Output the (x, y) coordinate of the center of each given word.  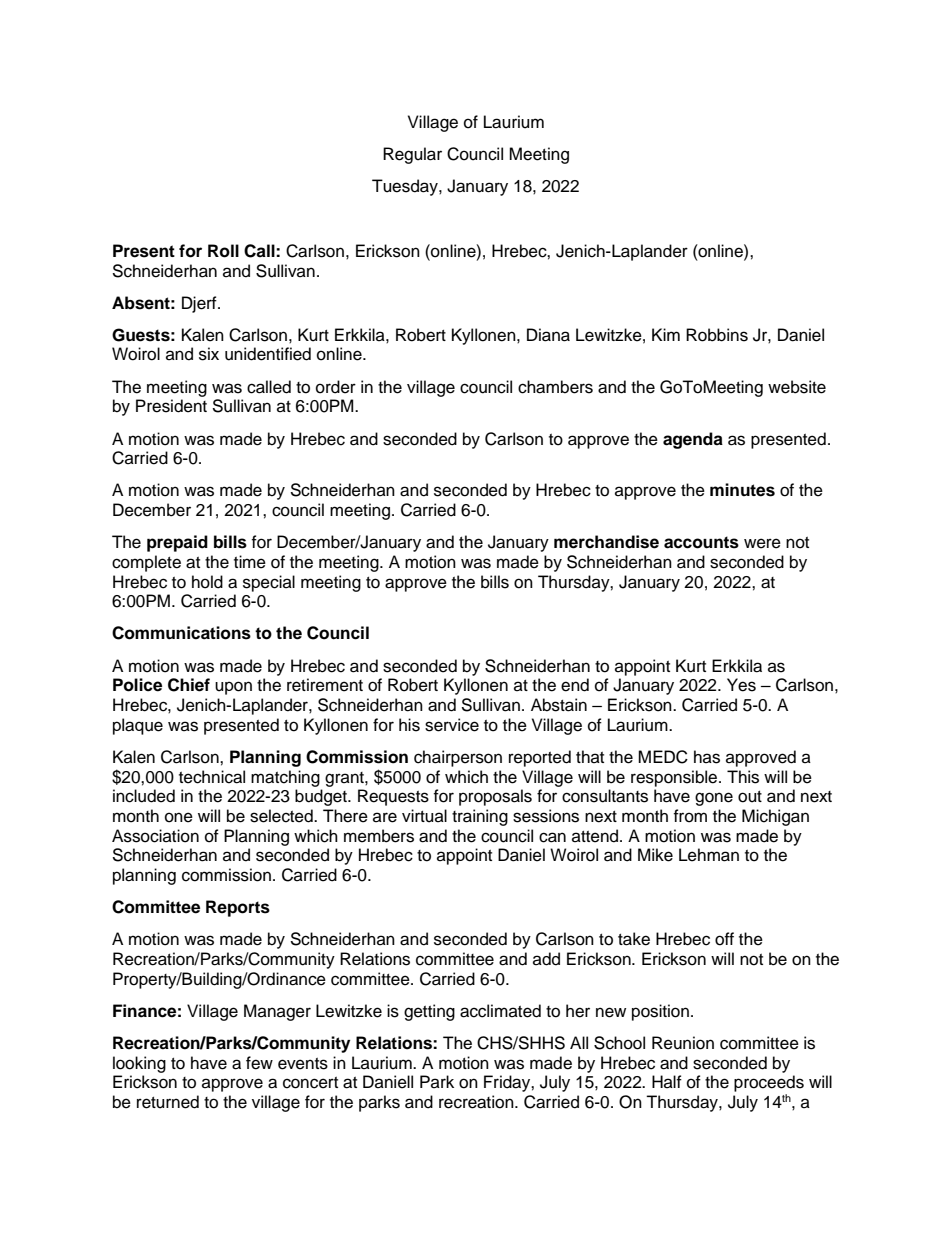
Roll (223, 251)
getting (429, 1012)
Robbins (717, 335)
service (452, 725)
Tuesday (406, 187)
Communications (181, 633)
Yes (741, 685)
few (259, 1063)
